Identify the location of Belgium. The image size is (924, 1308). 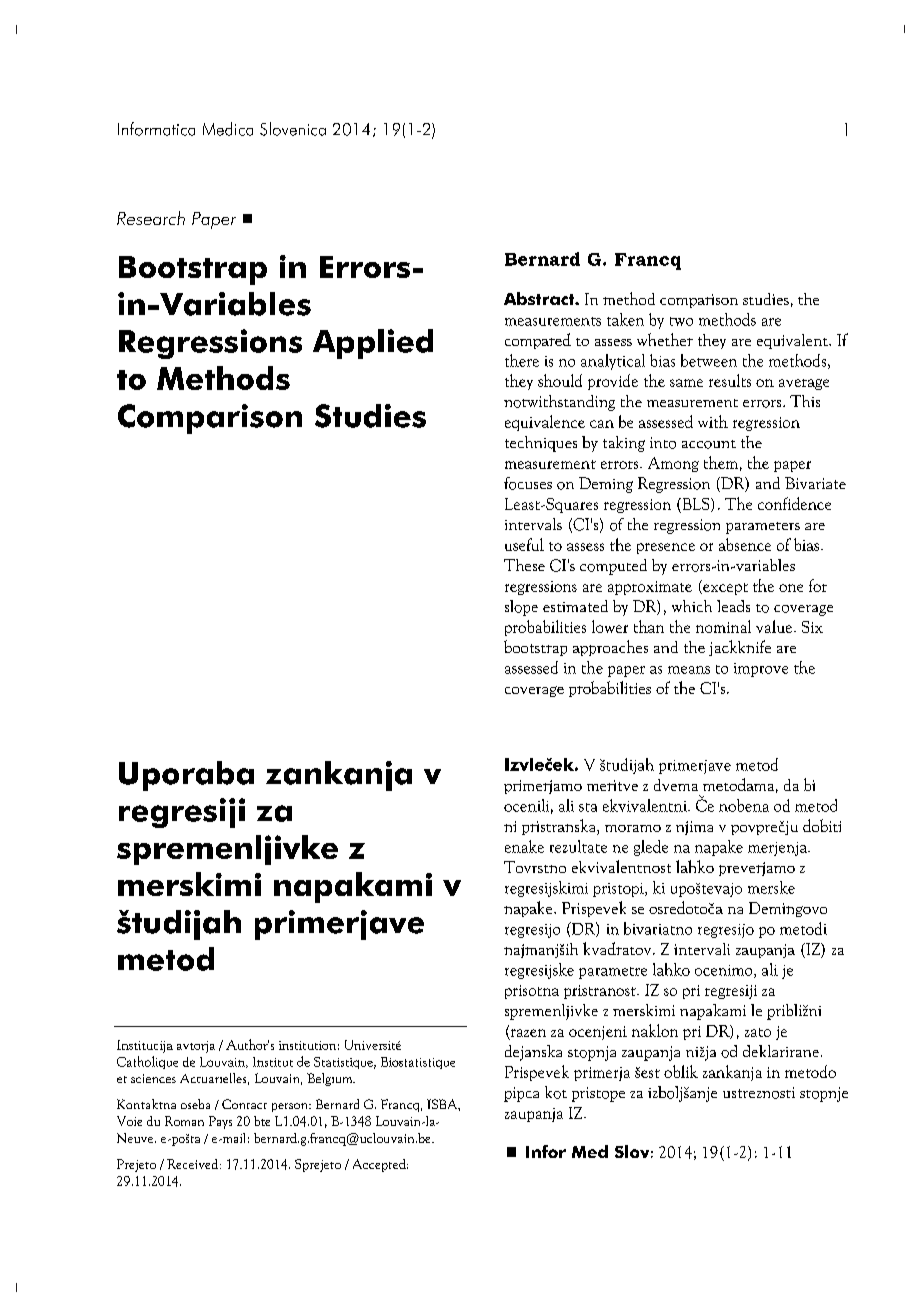
(331, 1079).
